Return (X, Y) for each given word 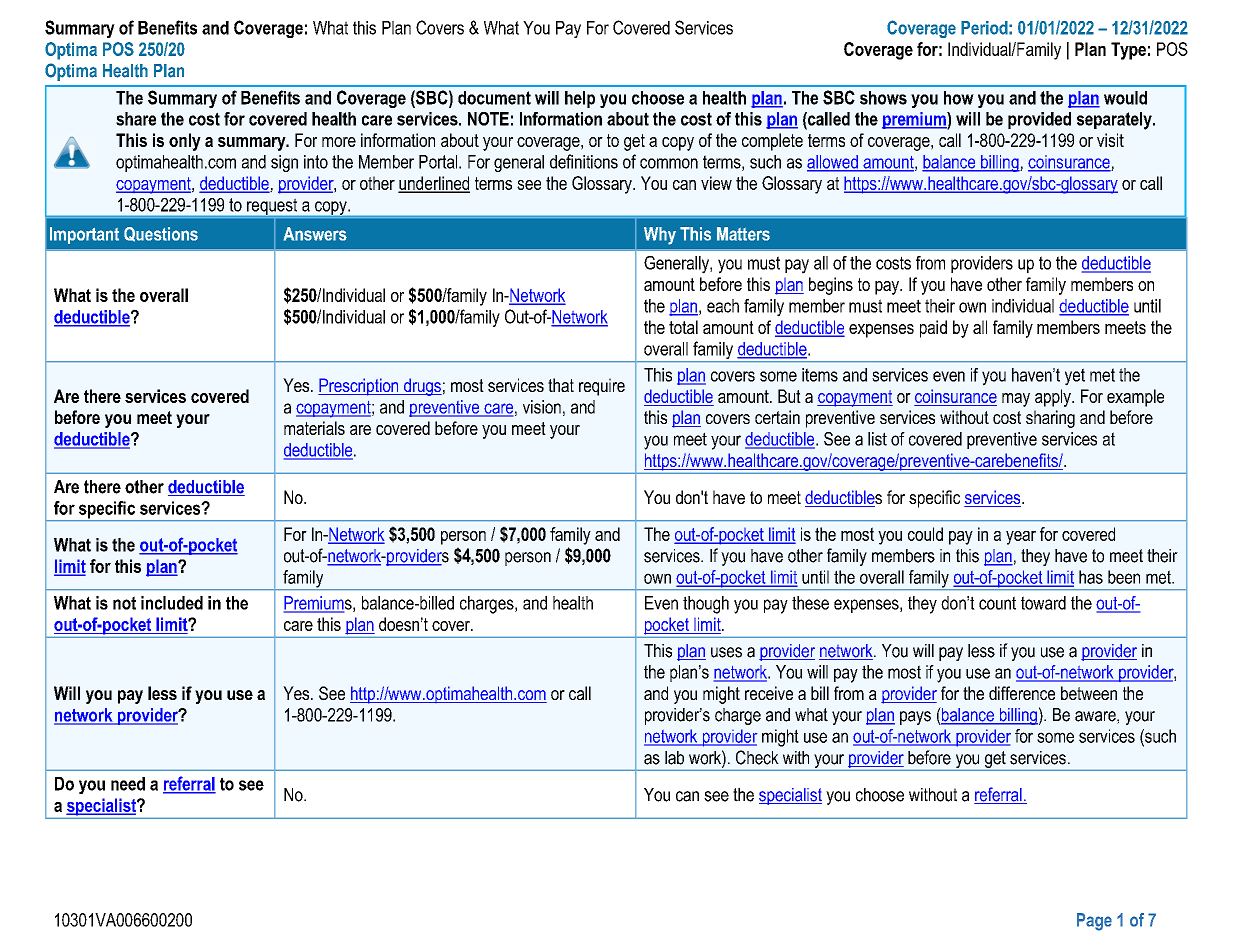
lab (674, 758)
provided (1039, 120)
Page (1094, 922)
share (136, 119)
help (580, 99)
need (128, 784)
